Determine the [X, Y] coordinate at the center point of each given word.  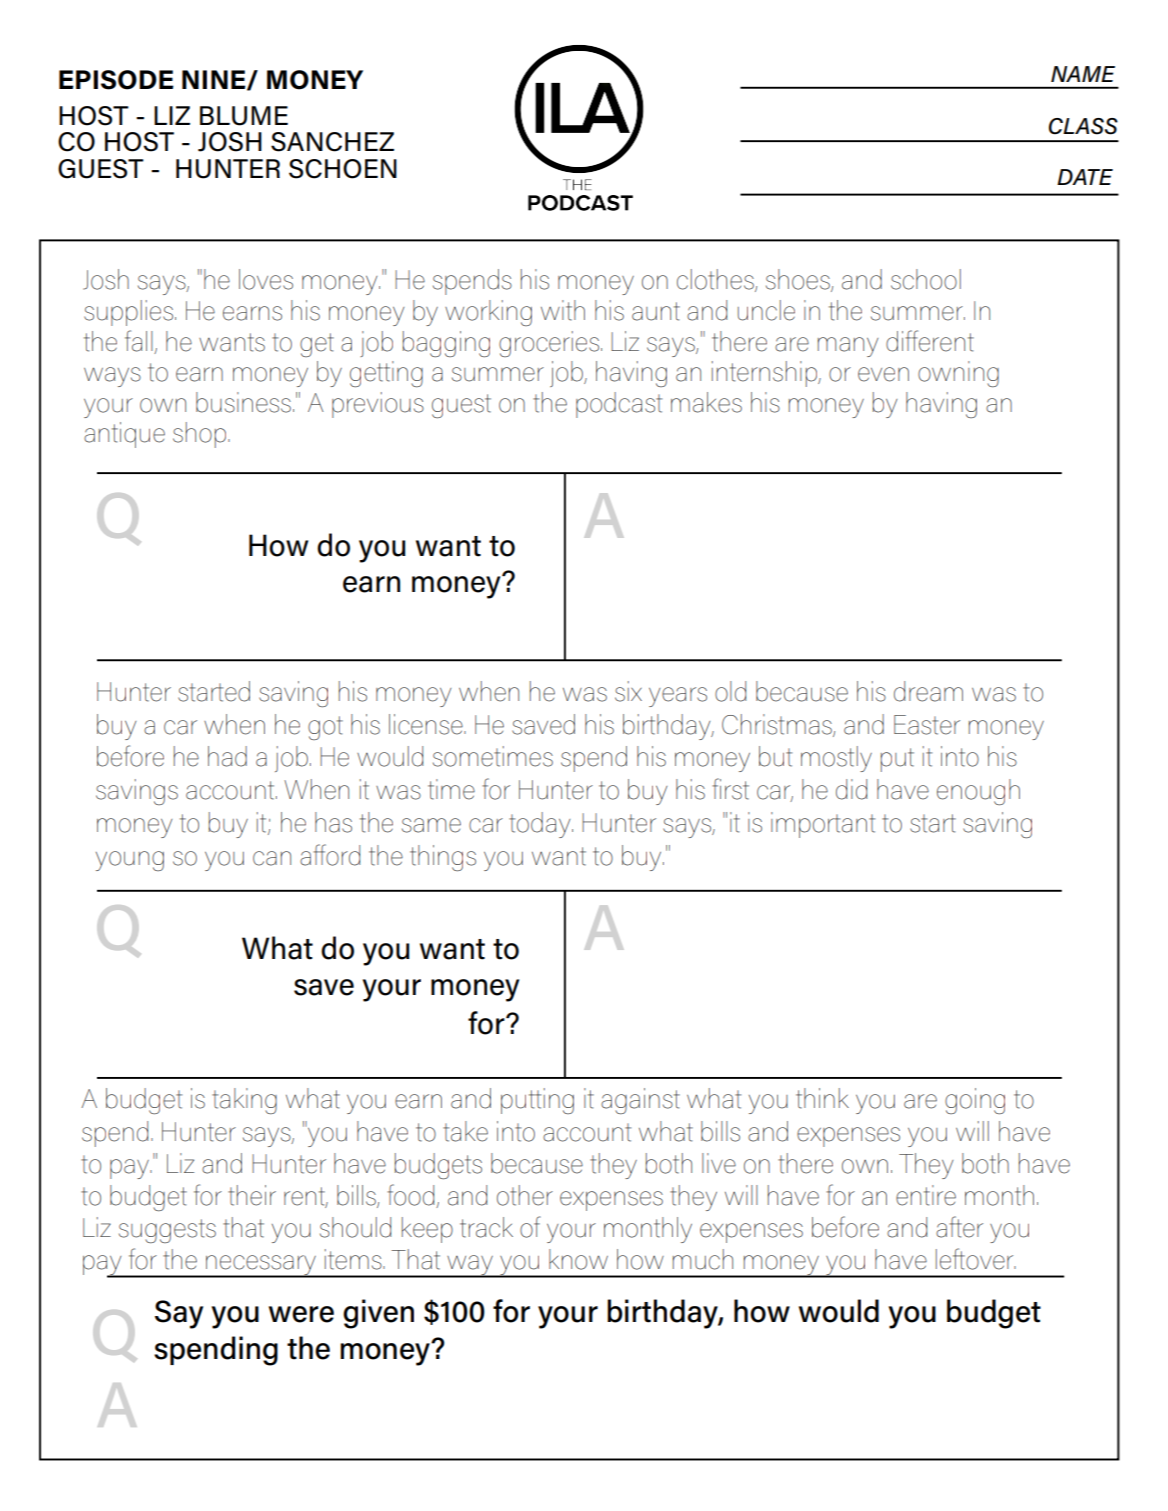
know [578, 1259]
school [926, 279]
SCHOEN [343, 169]
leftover [976, 1259]
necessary [261, 1266]
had [227, 756]
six [628, 691]
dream [928, 691]
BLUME [244, 116]
